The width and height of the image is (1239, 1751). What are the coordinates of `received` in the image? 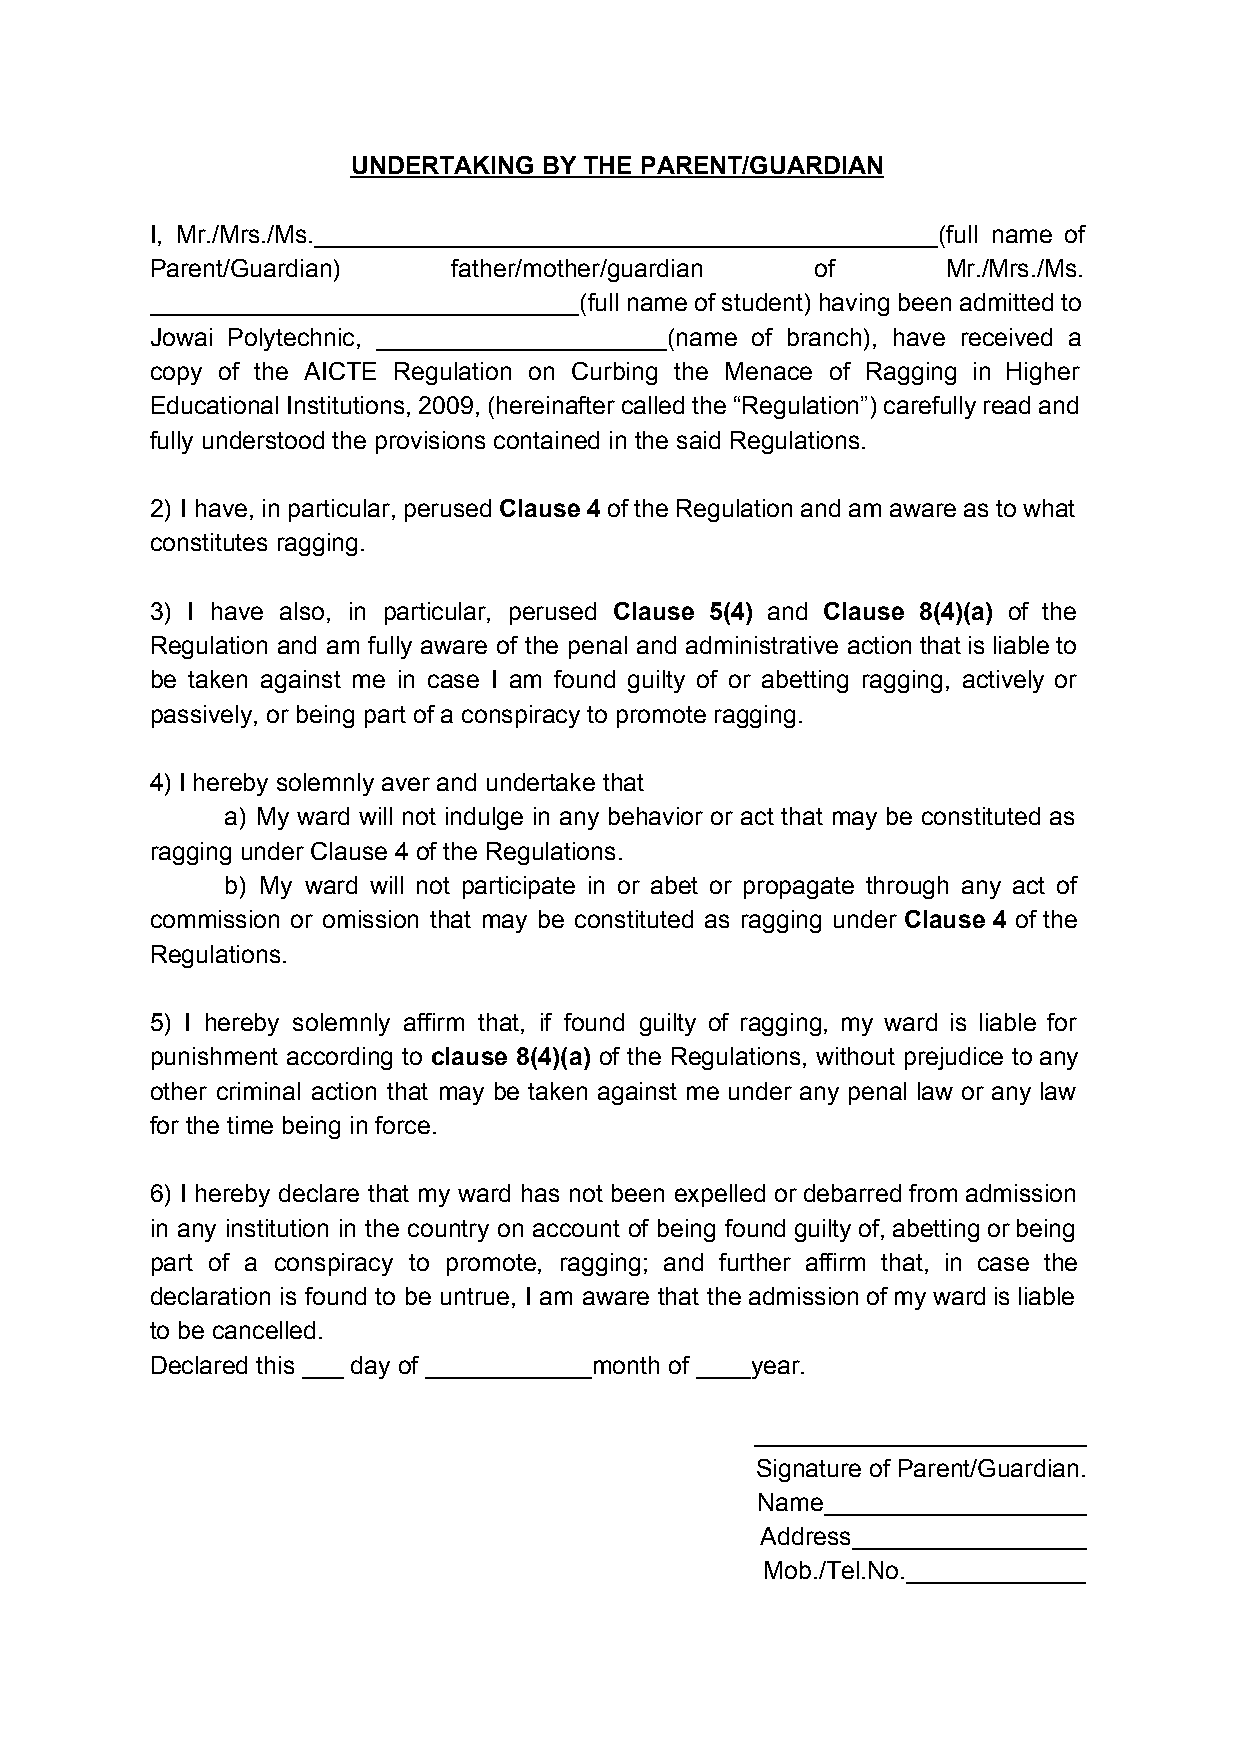 It's located at (1007, 337).
